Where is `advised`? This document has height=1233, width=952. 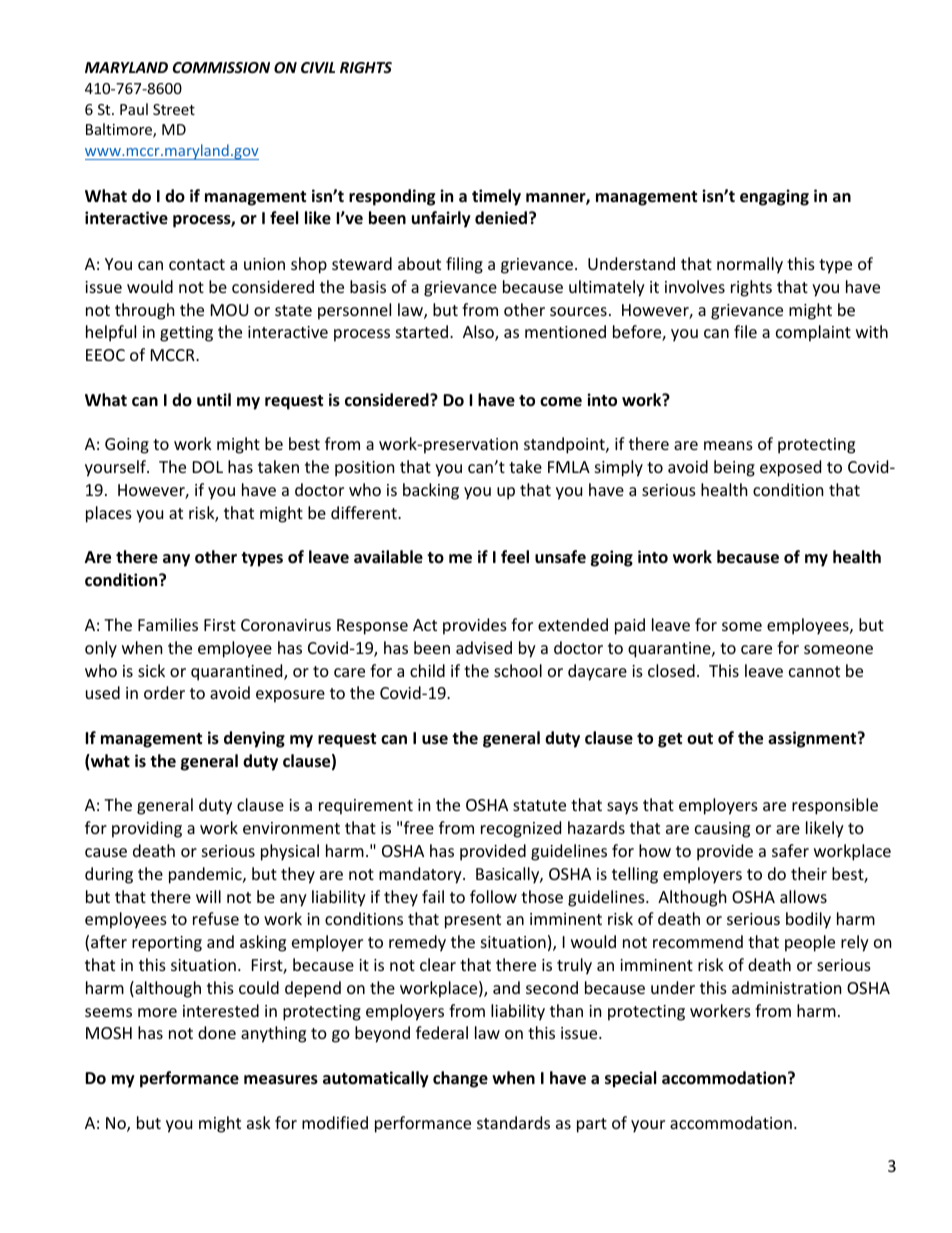
advised is located at coordinates (484, 647).
